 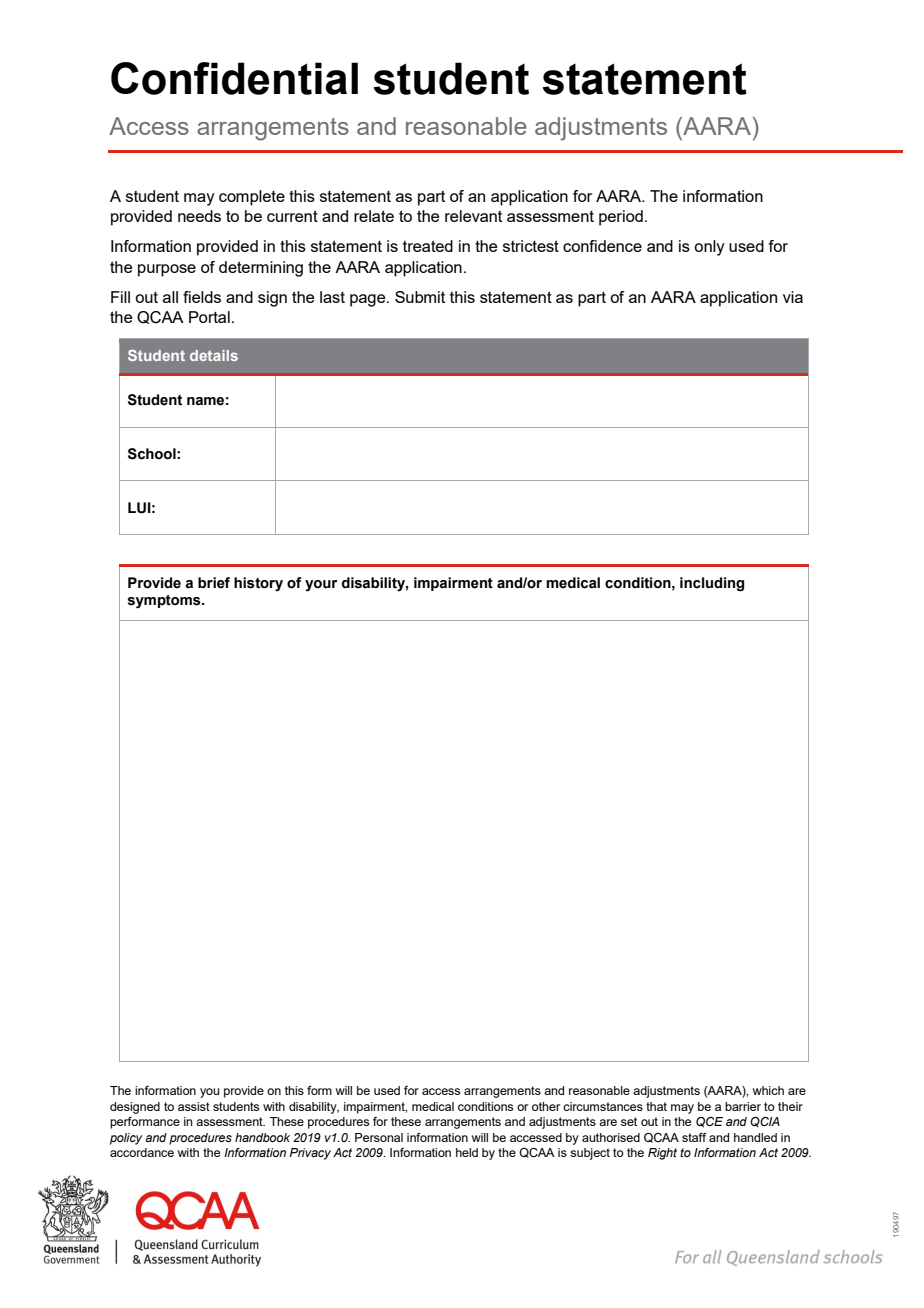 I want to click on barrier, so click(x=743, y=1106).
